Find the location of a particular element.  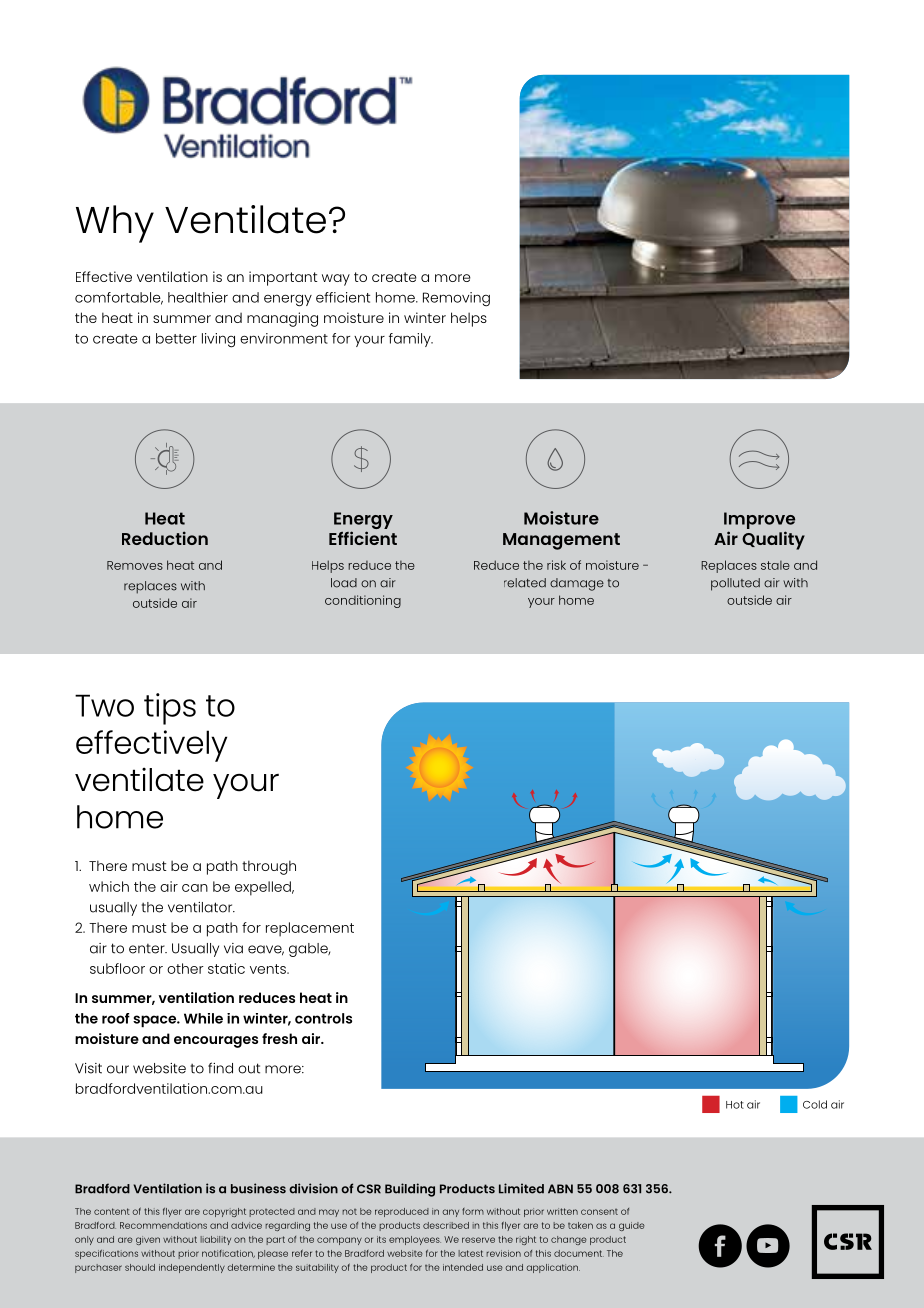

controls is located at coordinates (323, 1018).
